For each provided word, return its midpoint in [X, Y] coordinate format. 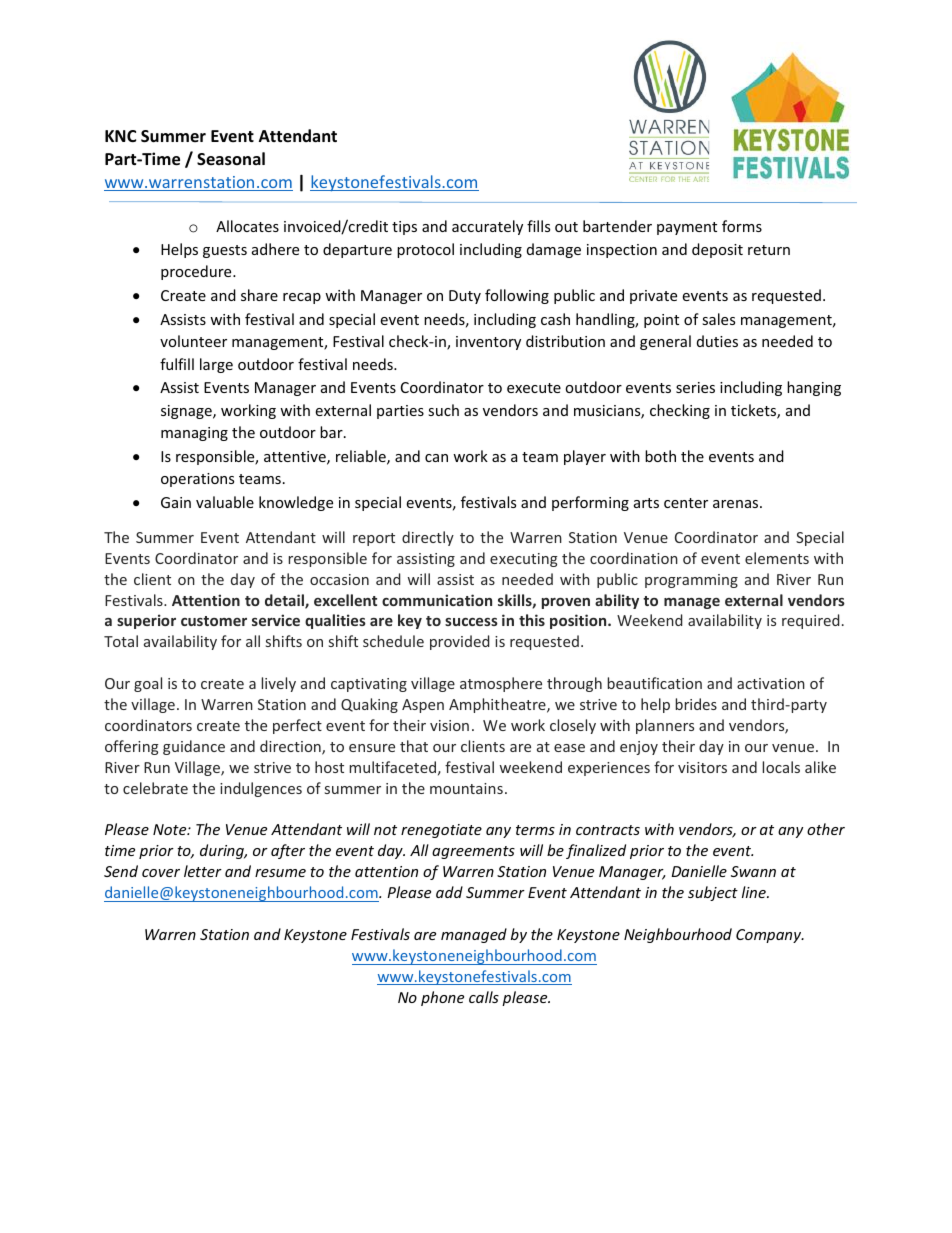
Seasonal [231, 159]
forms [742, 226]
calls [484, 997]
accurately [487, 227]
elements [777, 558]
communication [437, 600]
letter [203, 871]
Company [770, 936]
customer [214, 621]
